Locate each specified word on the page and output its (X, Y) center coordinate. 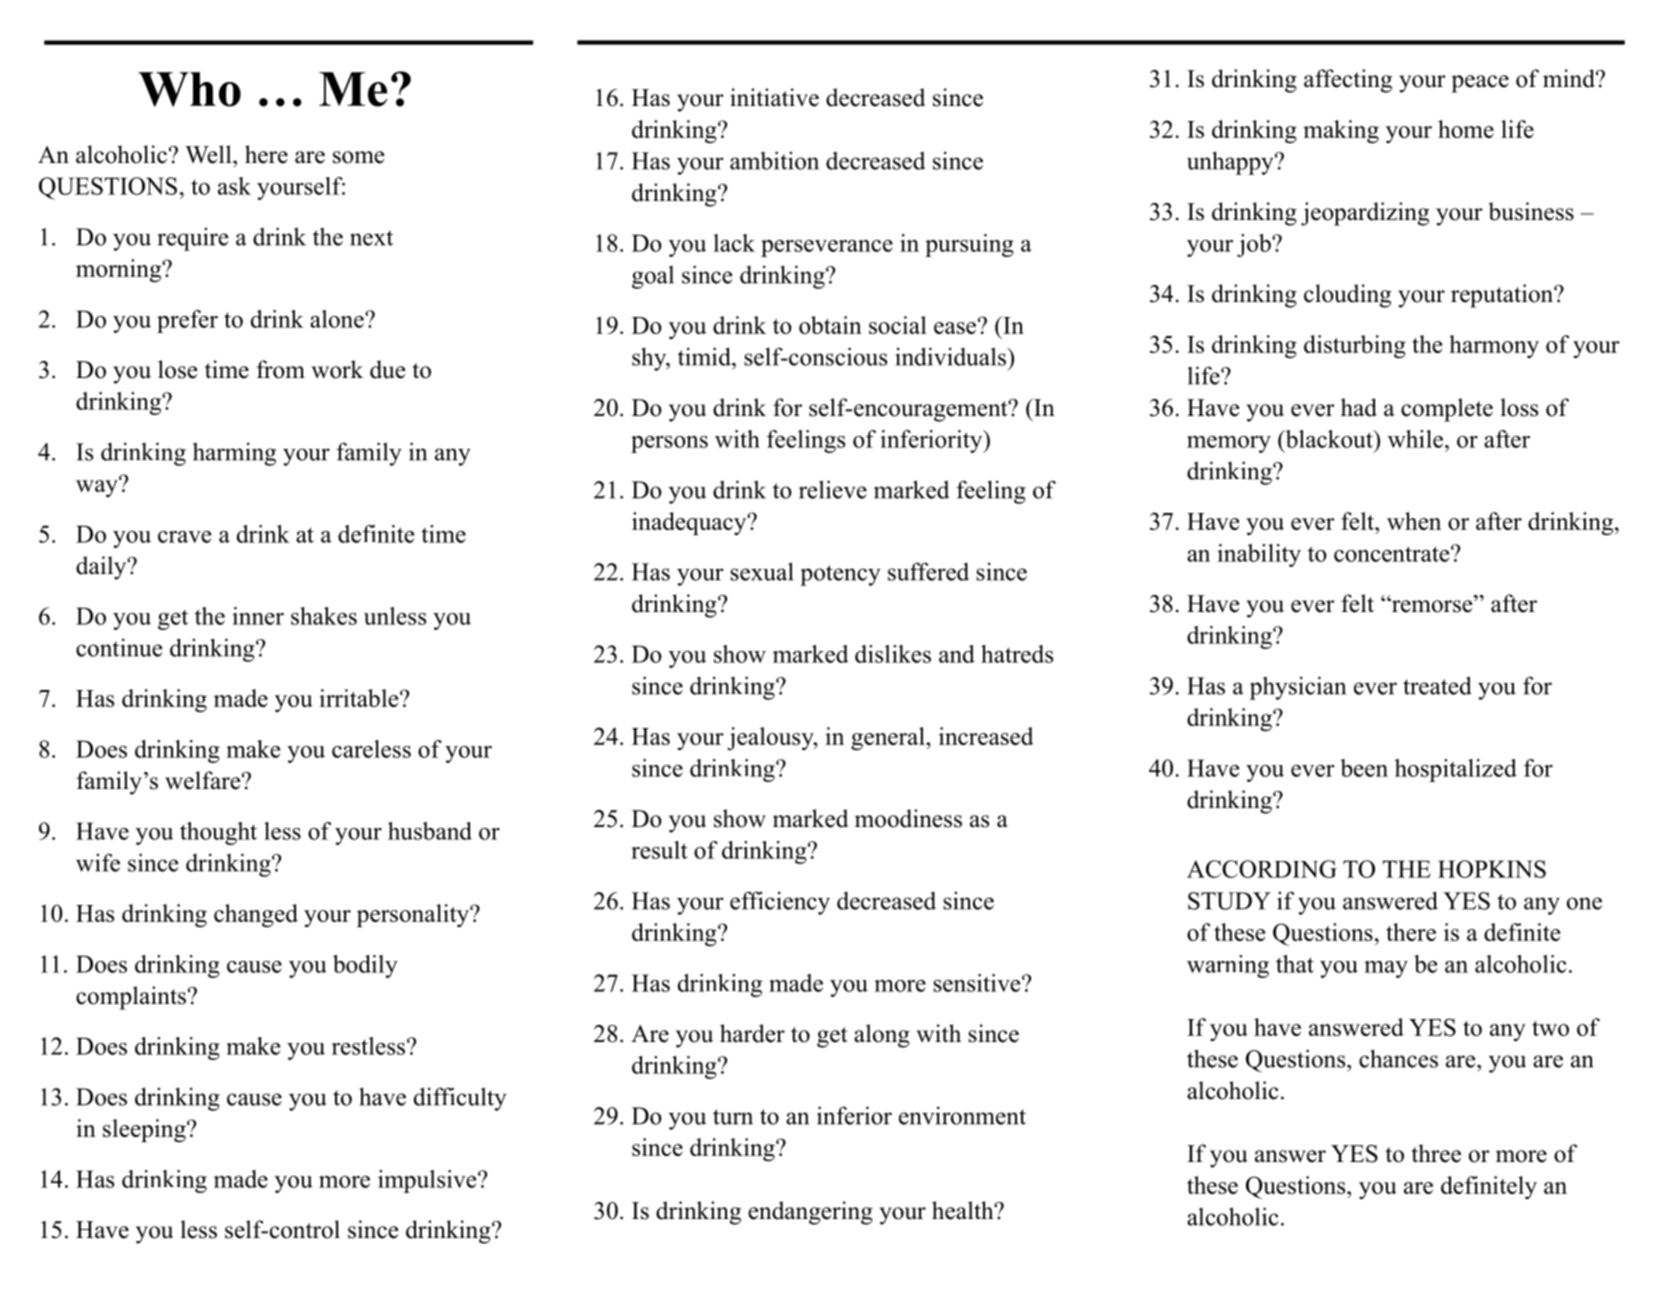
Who (189, 89)
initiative (774, 97)
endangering (810, 1213)
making (1341, 131)
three (1436, 1153)
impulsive (428, 1181)
